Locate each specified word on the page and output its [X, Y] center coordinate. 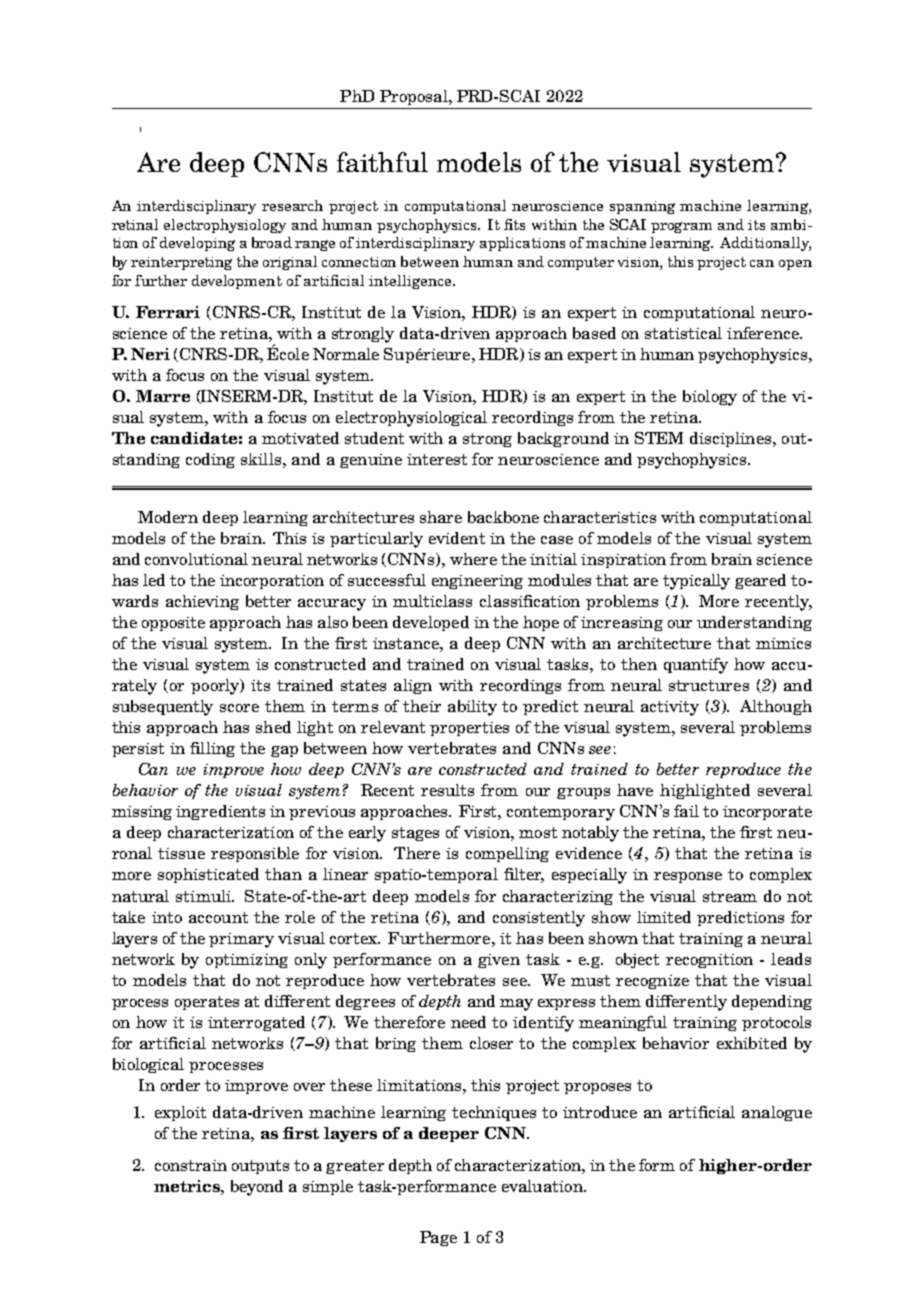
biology [710, 398]
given [499, 961]
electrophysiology [225, 226]
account [218, 917]
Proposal [415, 97]
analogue [777, 1113]
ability [472, 708]
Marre [163, 396]
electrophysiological [411, 419]
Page [438, 1238]
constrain [191, 1165]
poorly [216, 687]
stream [730, 896]
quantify [696, 666]
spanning [642, 207]
